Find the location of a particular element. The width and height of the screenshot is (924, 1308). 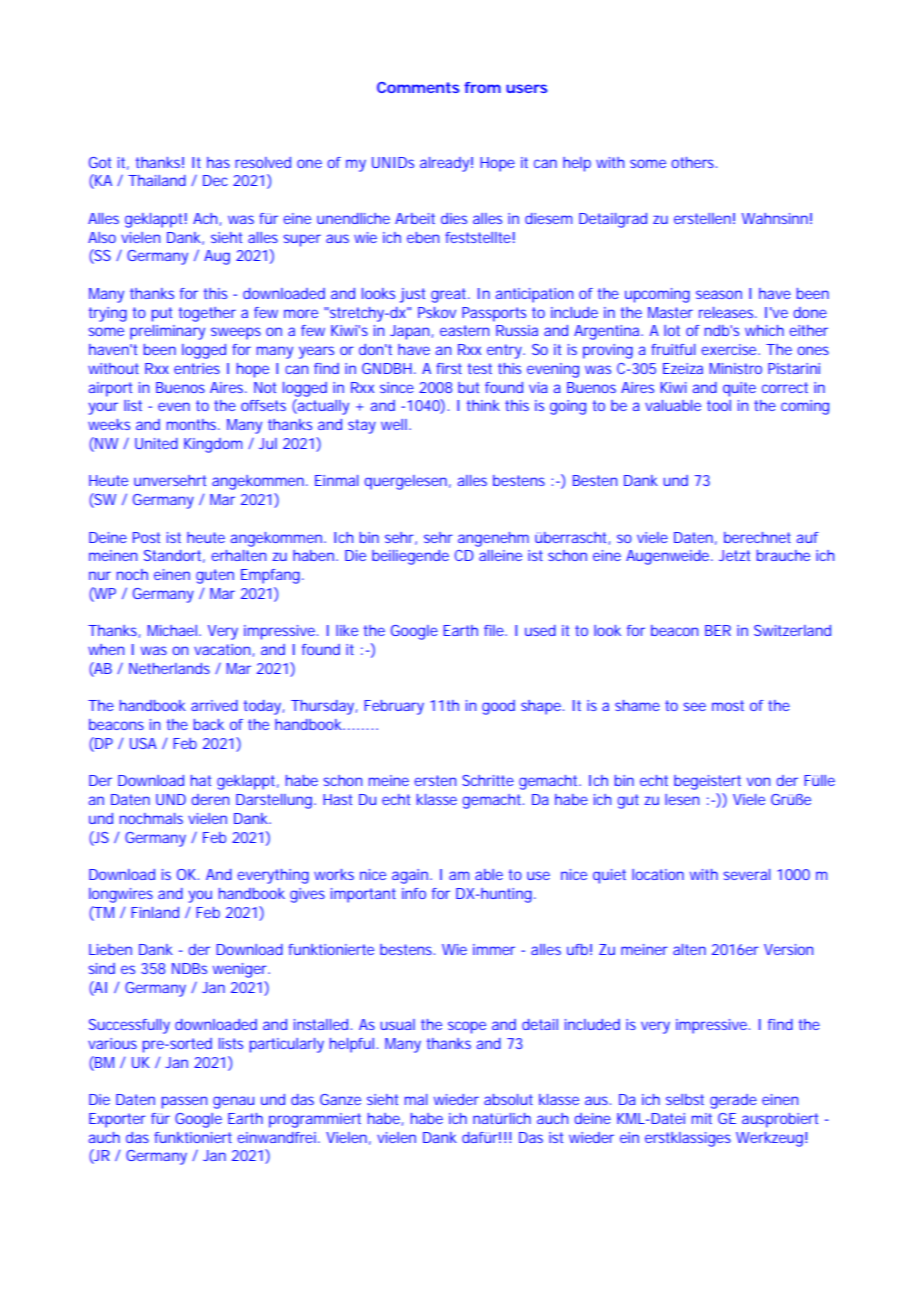

again is located at coordinates (412, 876).
